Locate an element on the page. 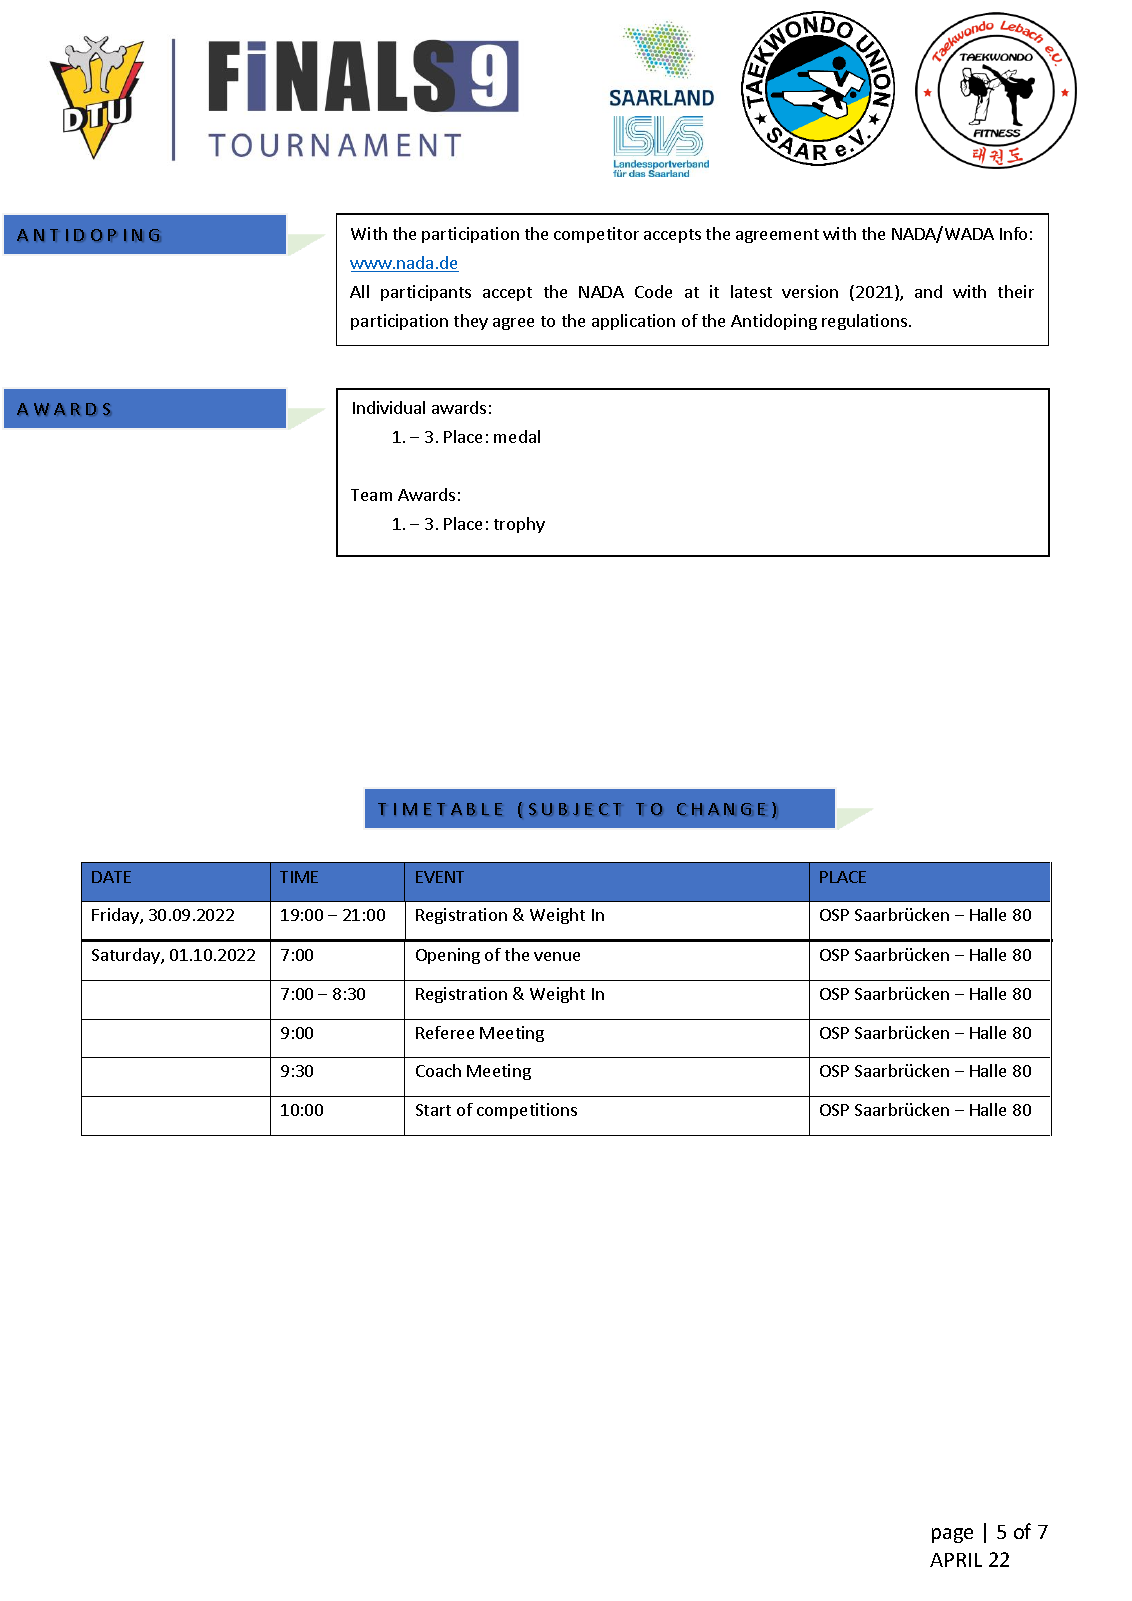 This image has width=1132, height=1601. Opening is located at coordinates (448, 956).
